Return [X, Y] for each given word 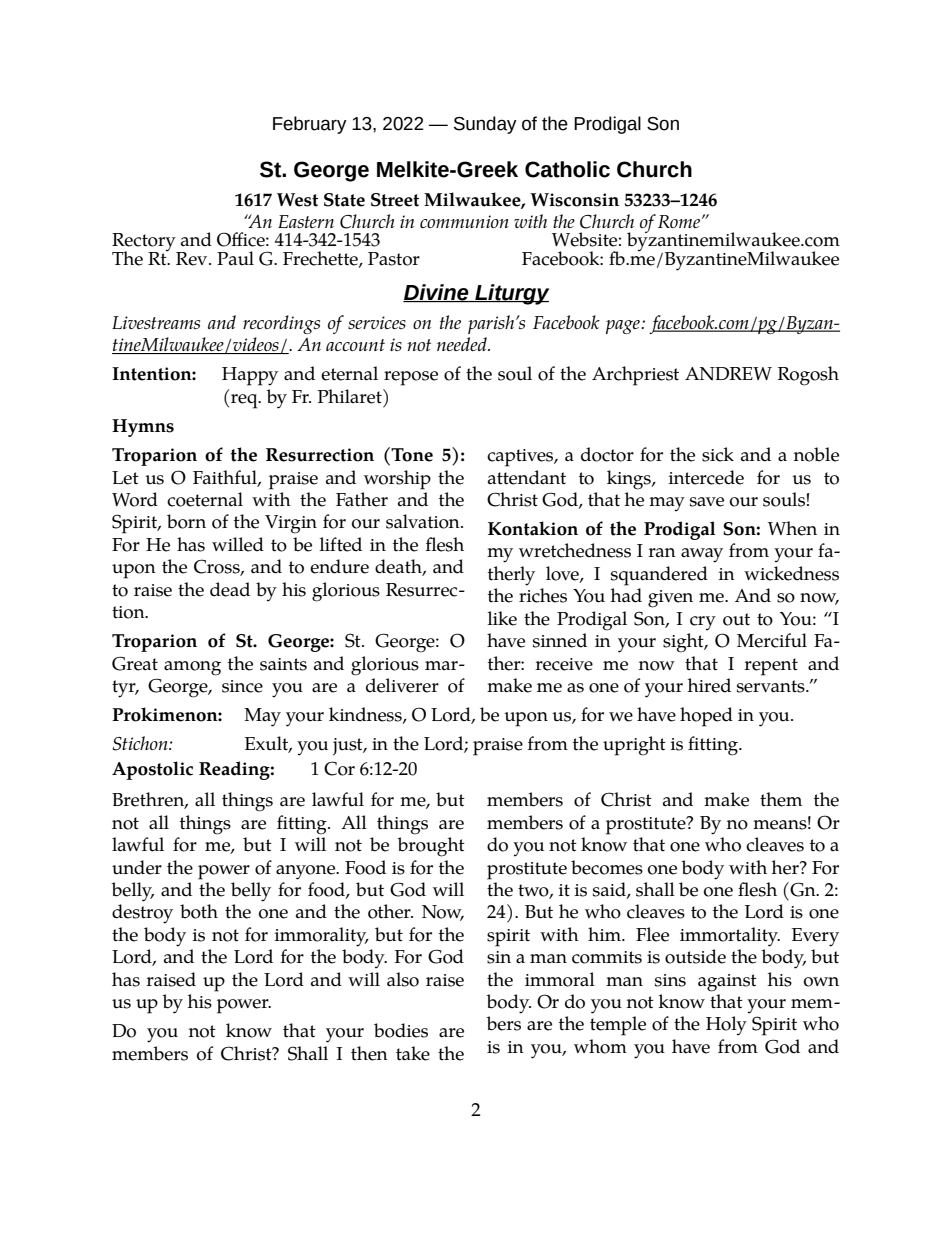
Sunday [485, 125]
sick [718, 454]
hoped [706, 717]
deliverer [402, 685]
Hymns [143, 428]
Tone [411, 454]
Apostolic [152, 770]
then [369, 1053]
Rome [679, 221]
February [310, 125]
